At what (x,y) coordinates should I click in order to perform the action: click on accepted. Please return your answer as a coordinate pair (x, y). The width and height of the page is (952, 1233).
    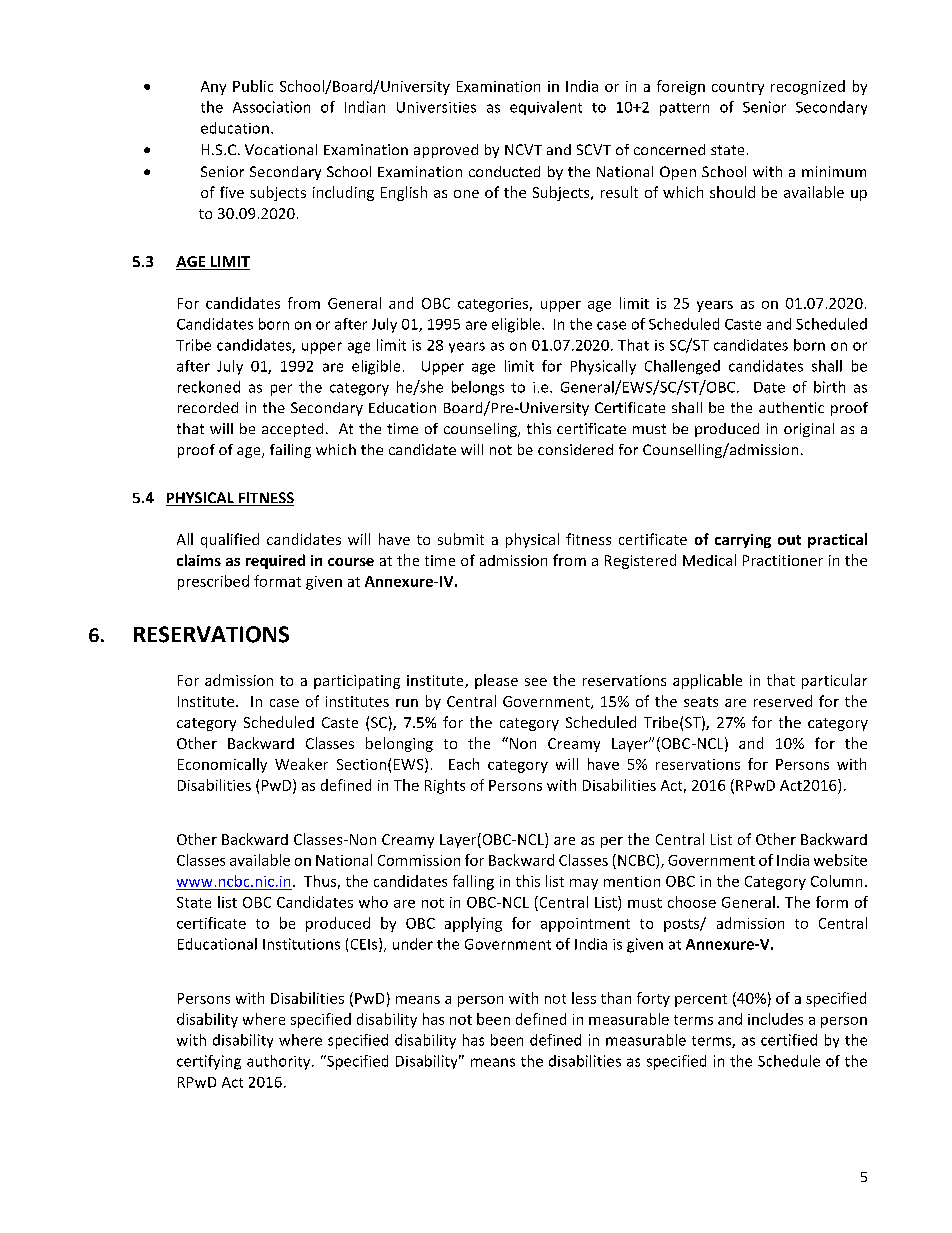
    Looking at the image, I should click on (292, 430).
